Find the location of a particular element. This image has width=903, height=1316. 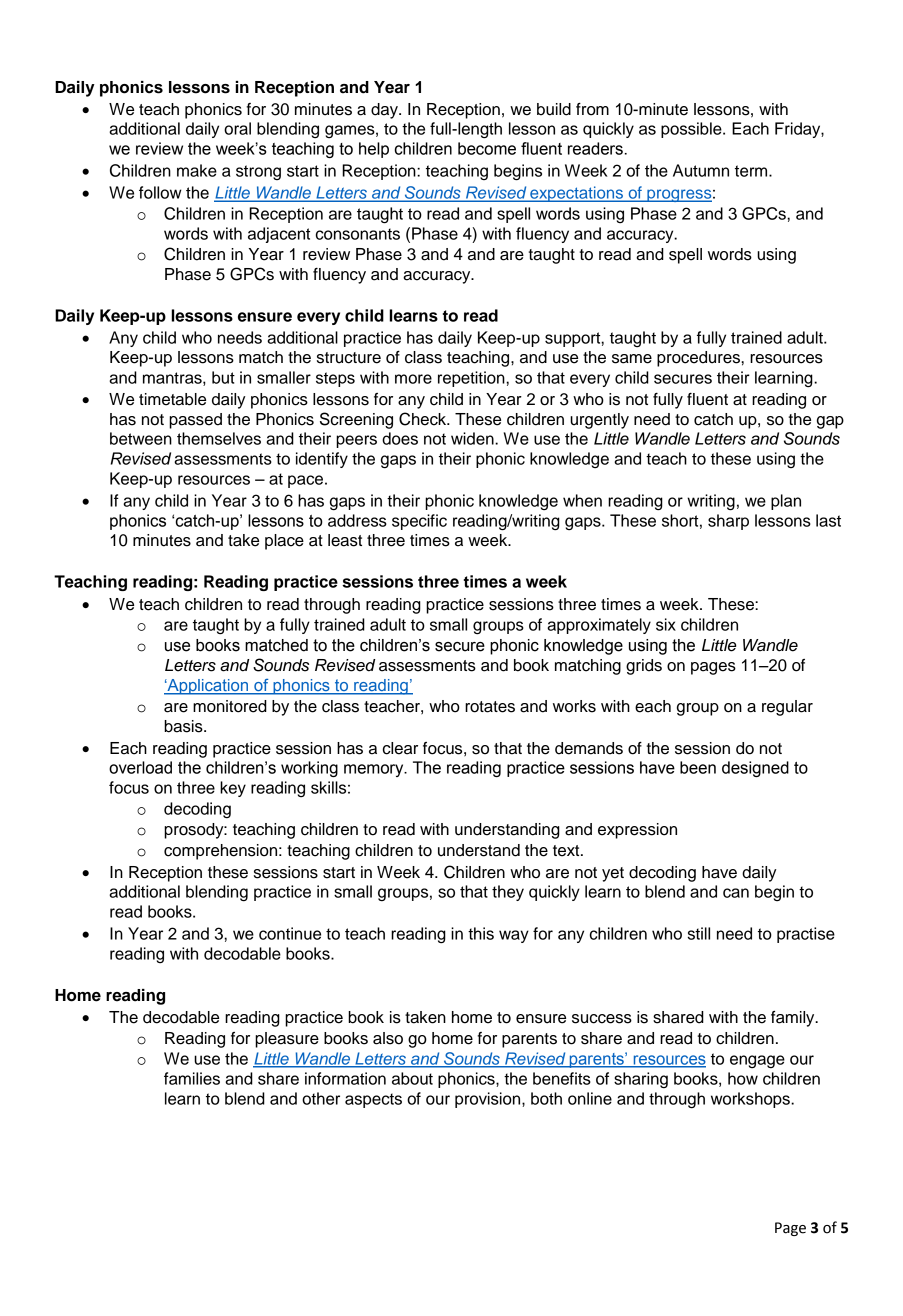

families is located at coordinates (192, 1078).
